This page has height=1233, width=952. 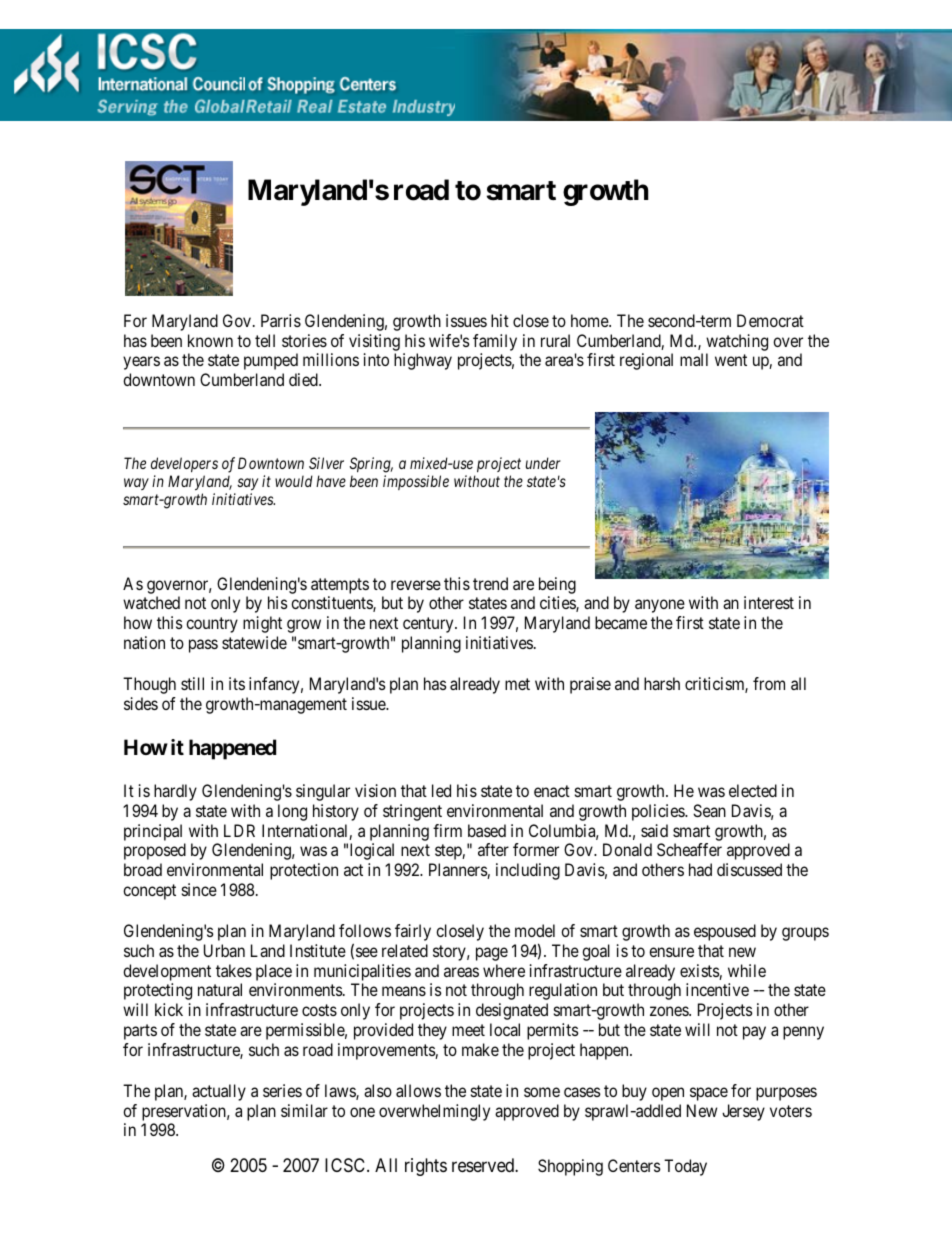 I want to click on rights, so click(x=426, y=1167).
